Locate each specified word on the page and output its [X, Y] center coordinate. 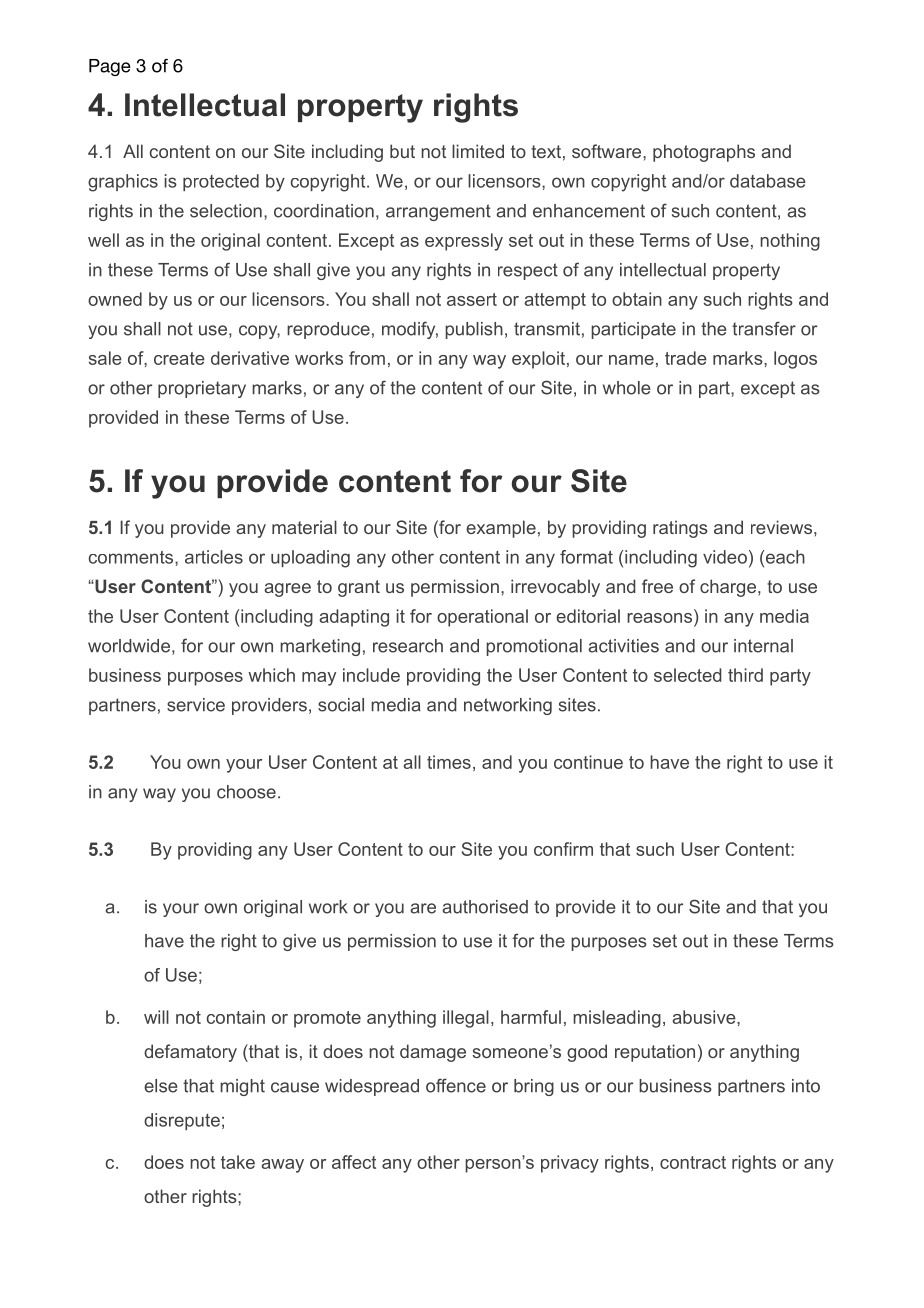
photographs [704, 153]
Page [110, 67]
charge [728, 588]
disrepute [182, 1121]
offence [456, 1085]
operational [482, 618]
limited [478, 151]
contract [693, 1162]
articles [214, 557]
